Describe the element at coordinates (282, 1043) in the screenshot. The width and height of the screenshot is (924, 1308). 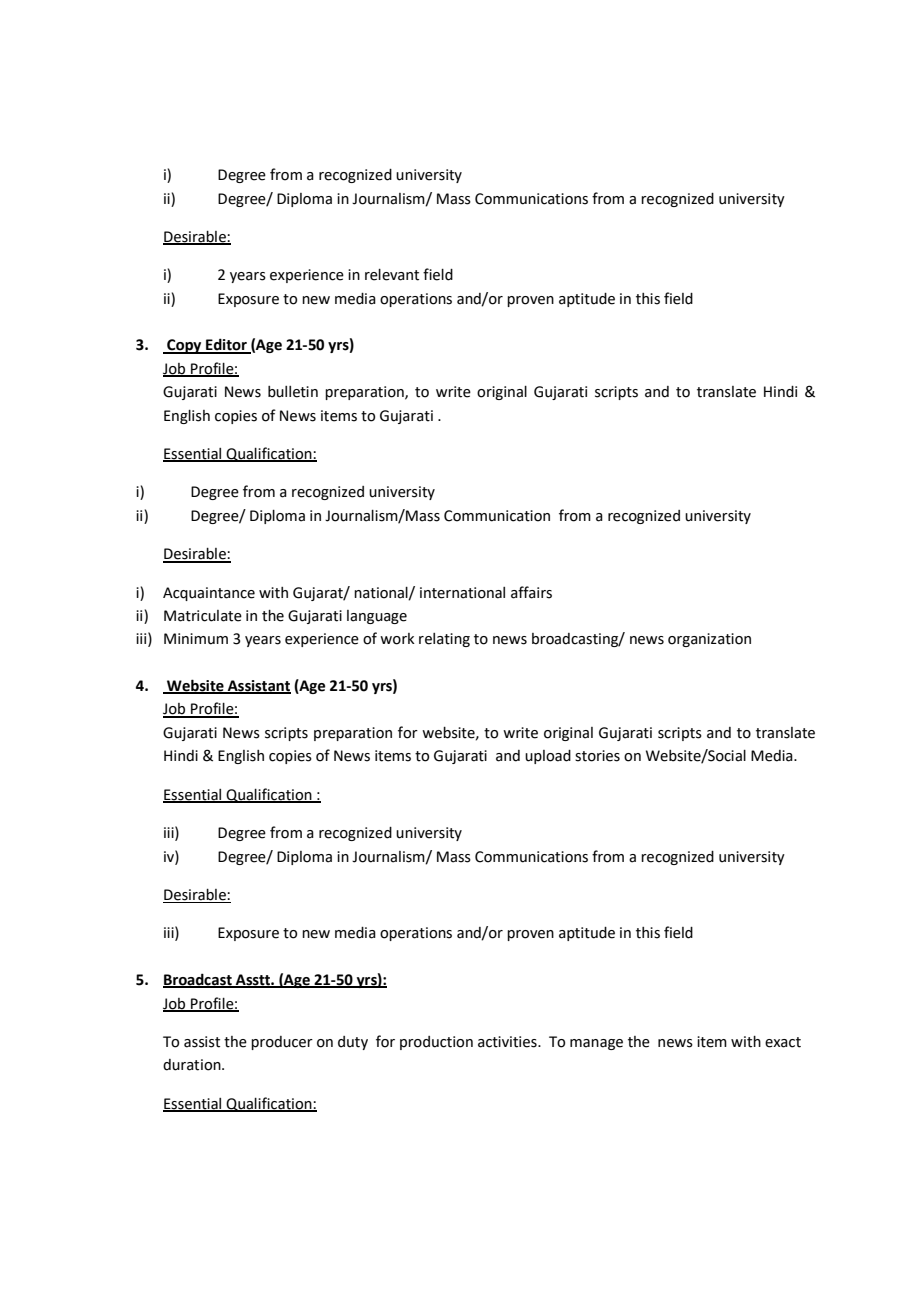
I see `producer` at that location.
